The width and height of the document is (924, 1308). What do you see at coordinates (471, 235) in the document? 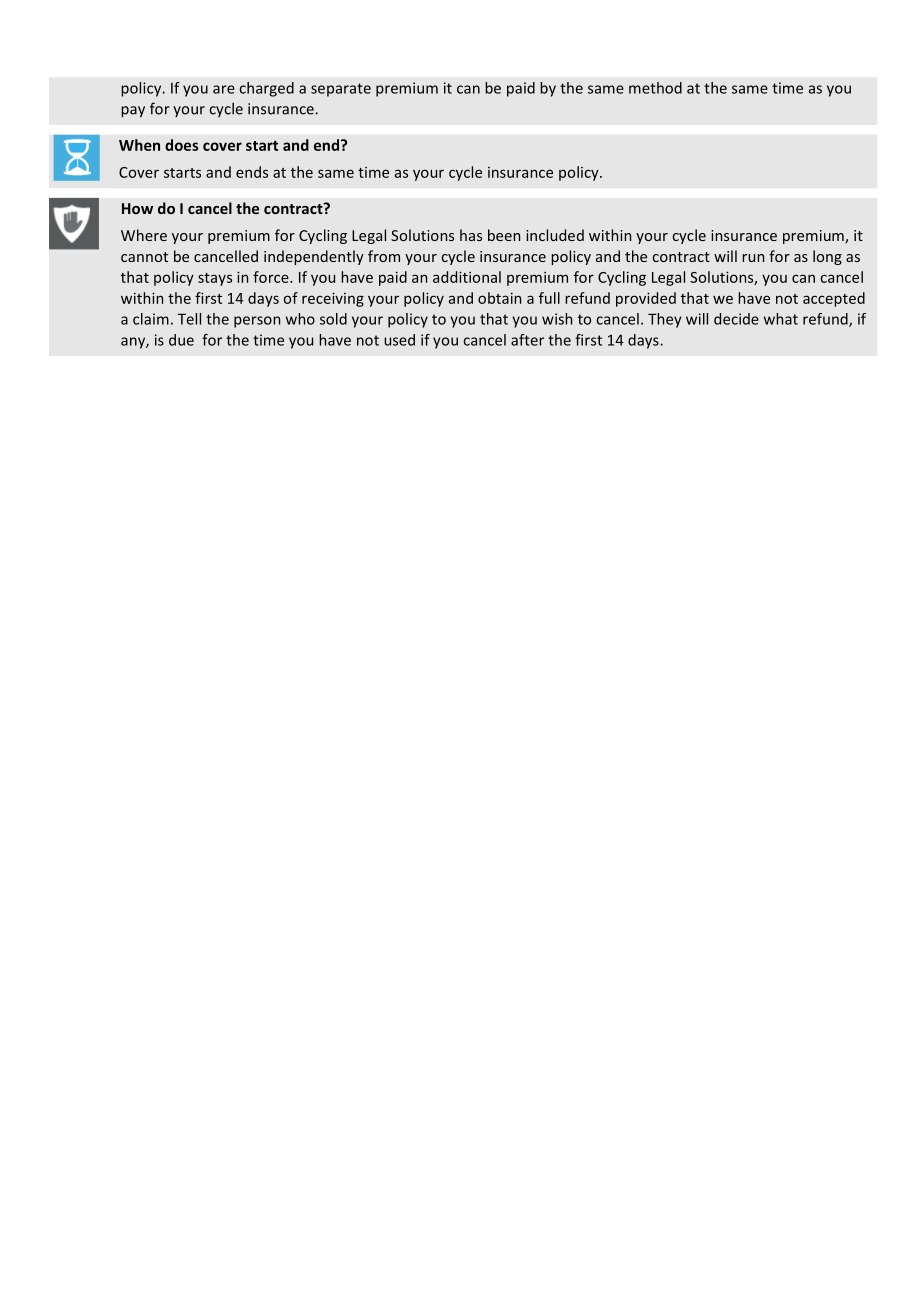
I see `has` at bounding box center [471, 235].
